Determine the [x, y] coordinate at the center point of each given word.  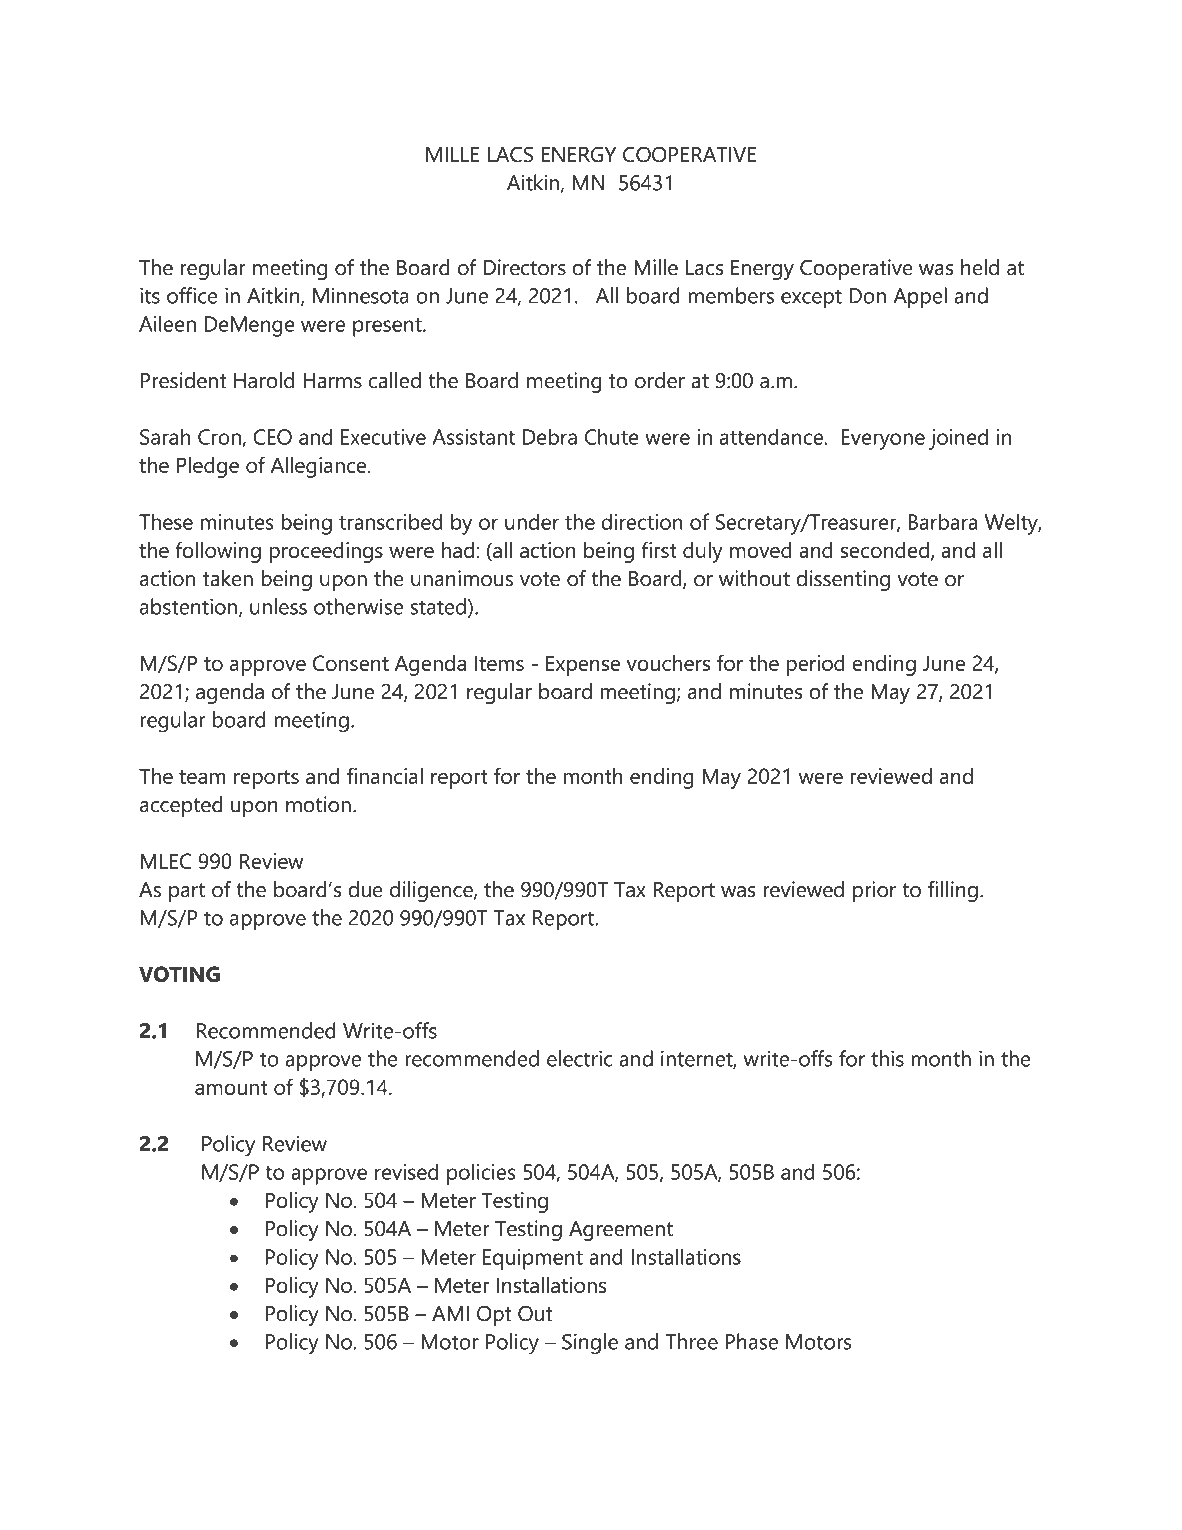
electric [579, 1058]
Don [867, 296]
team [202, 777]
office [192, 295]
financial [385, 775]
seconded [886, 551]
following [218, 552]
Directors [524, 267]
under [532, 521]
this [887, 1058]
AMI [450, 1313]
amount [231, 1088]
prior [874, 891]
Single [590, 1344]
